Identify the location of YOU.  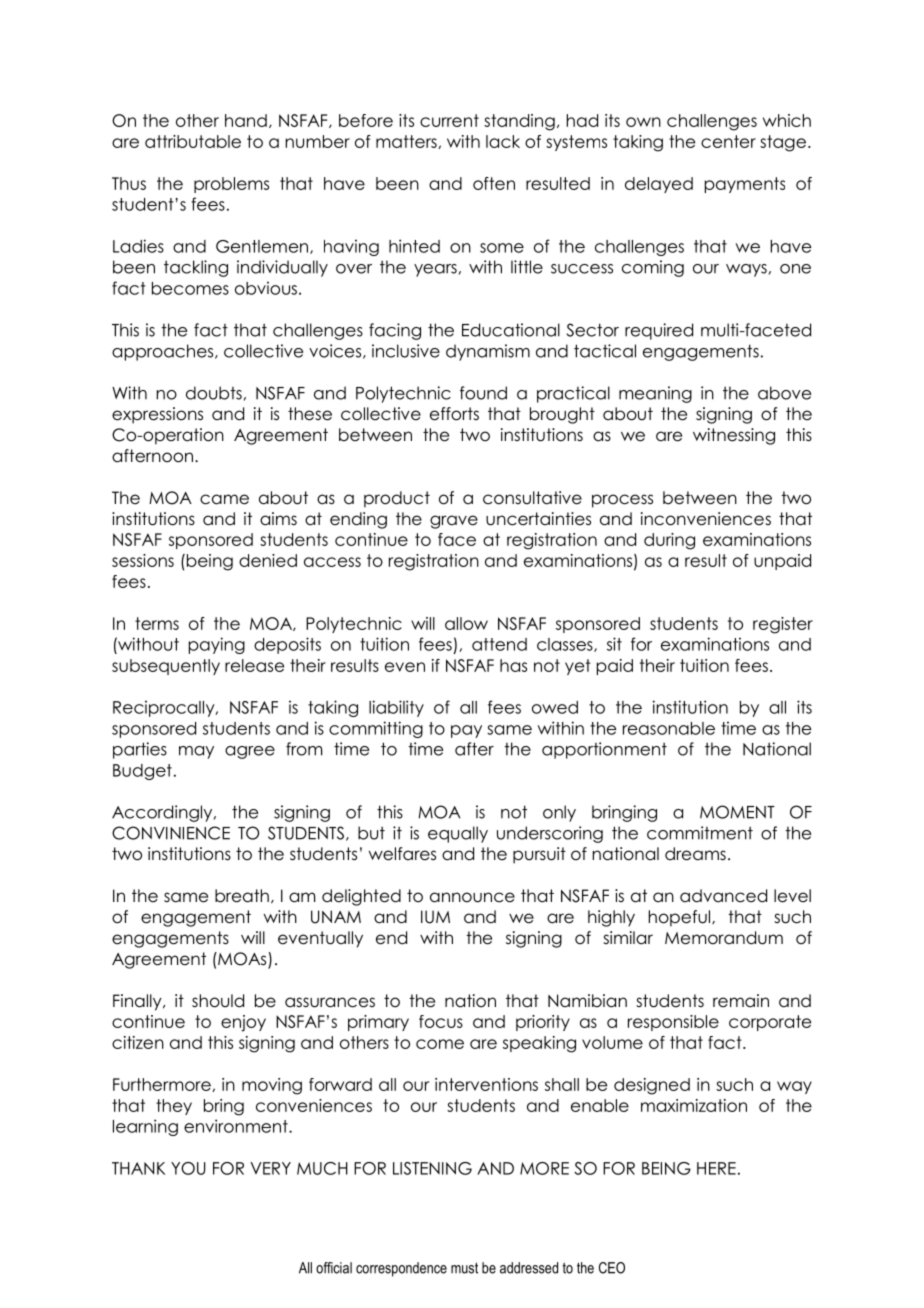
(188, 1168).
